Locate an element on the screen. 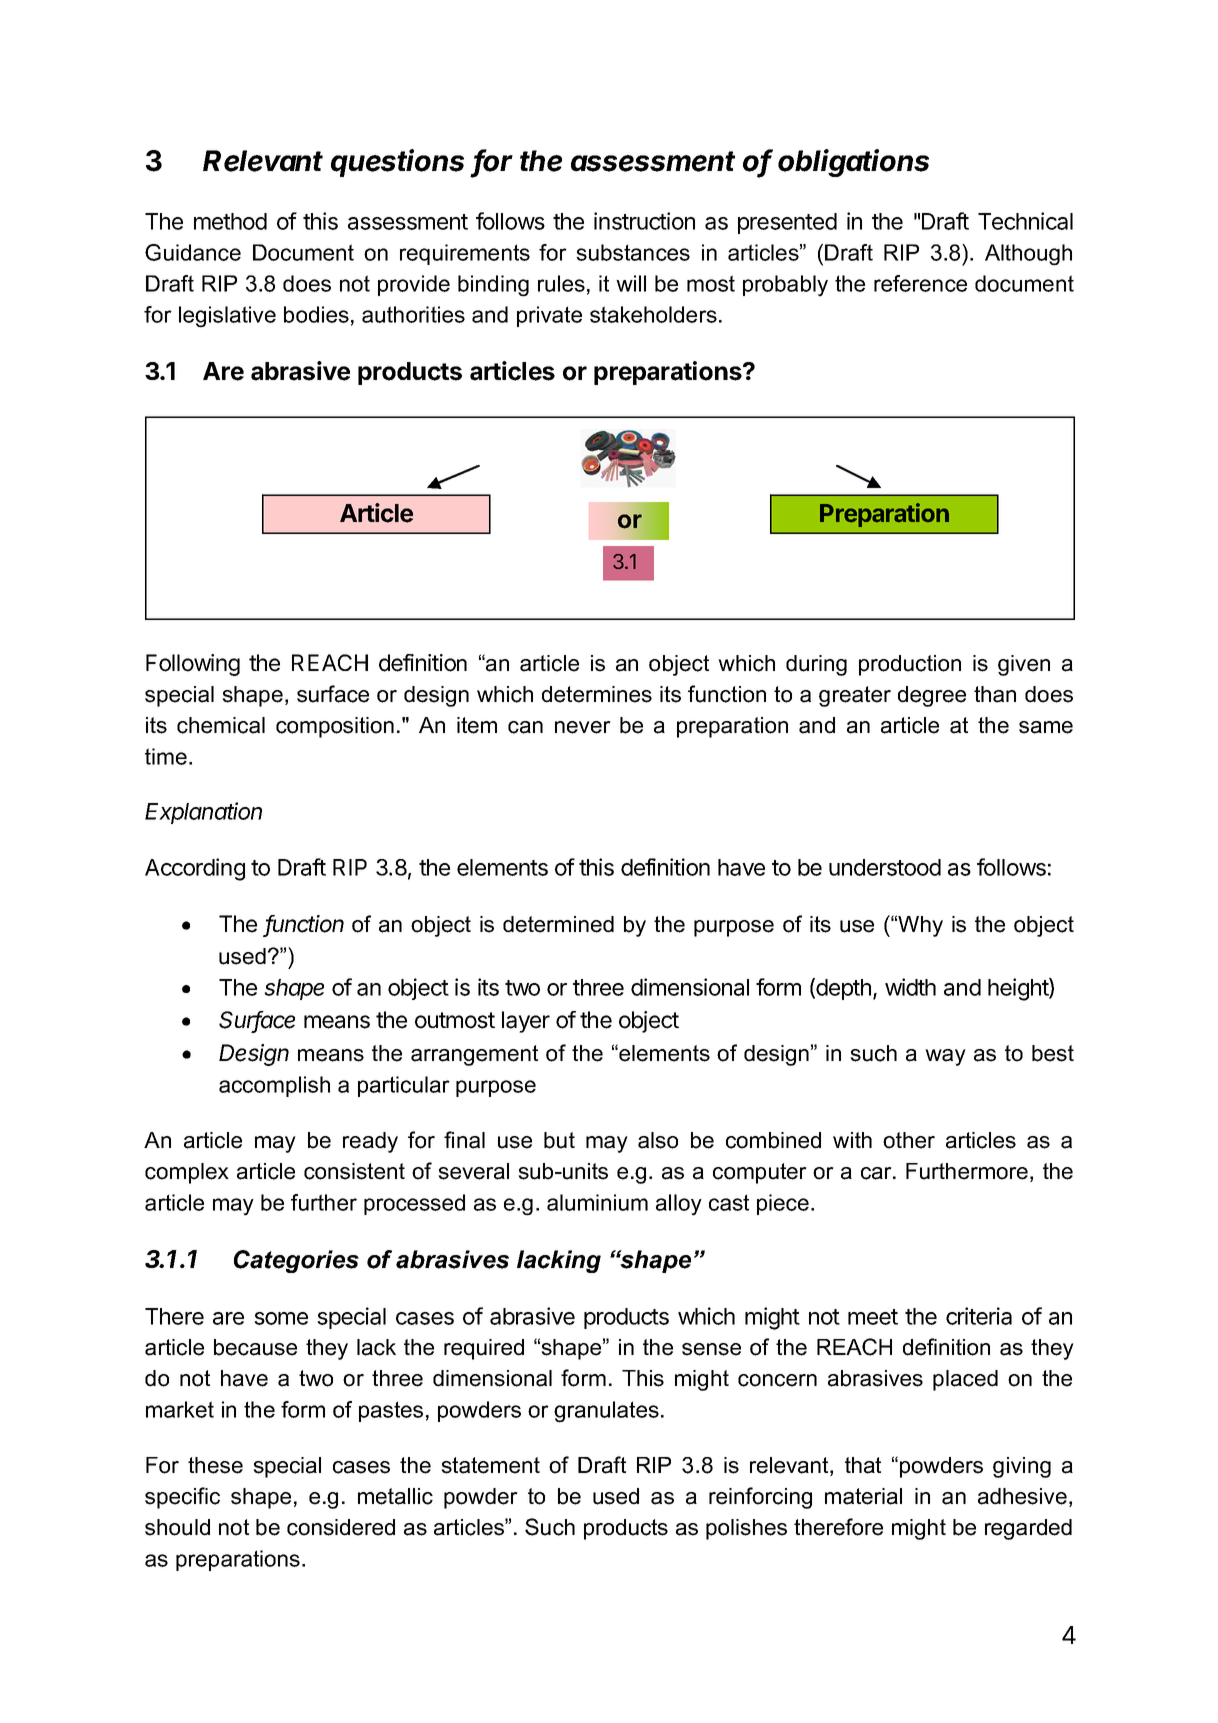 This screenshot has height=1723, width=1218. method is located at coordinates (230, 221).
